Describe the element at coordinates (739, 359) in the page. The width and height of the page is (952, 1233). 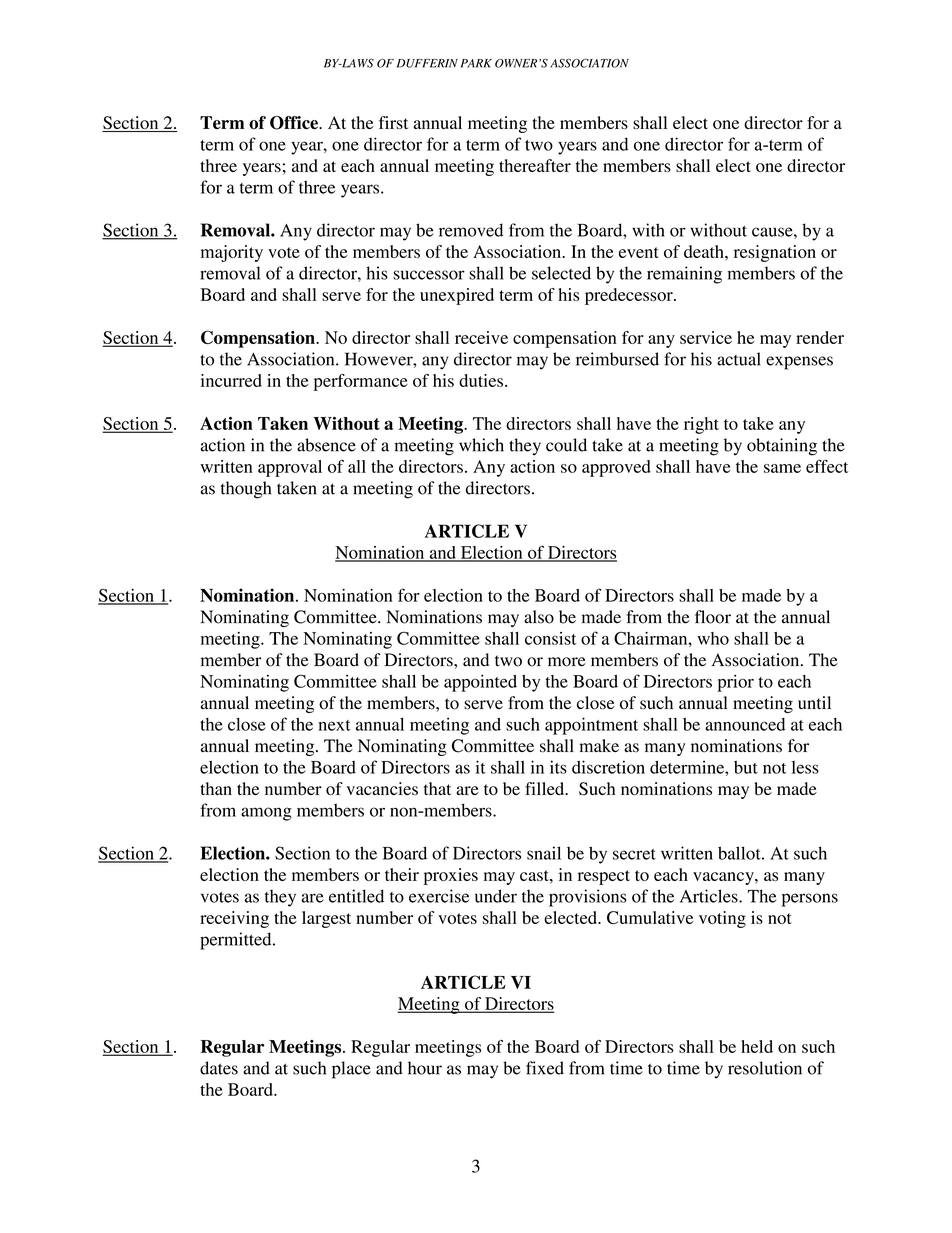
I see `actual` at that location.
